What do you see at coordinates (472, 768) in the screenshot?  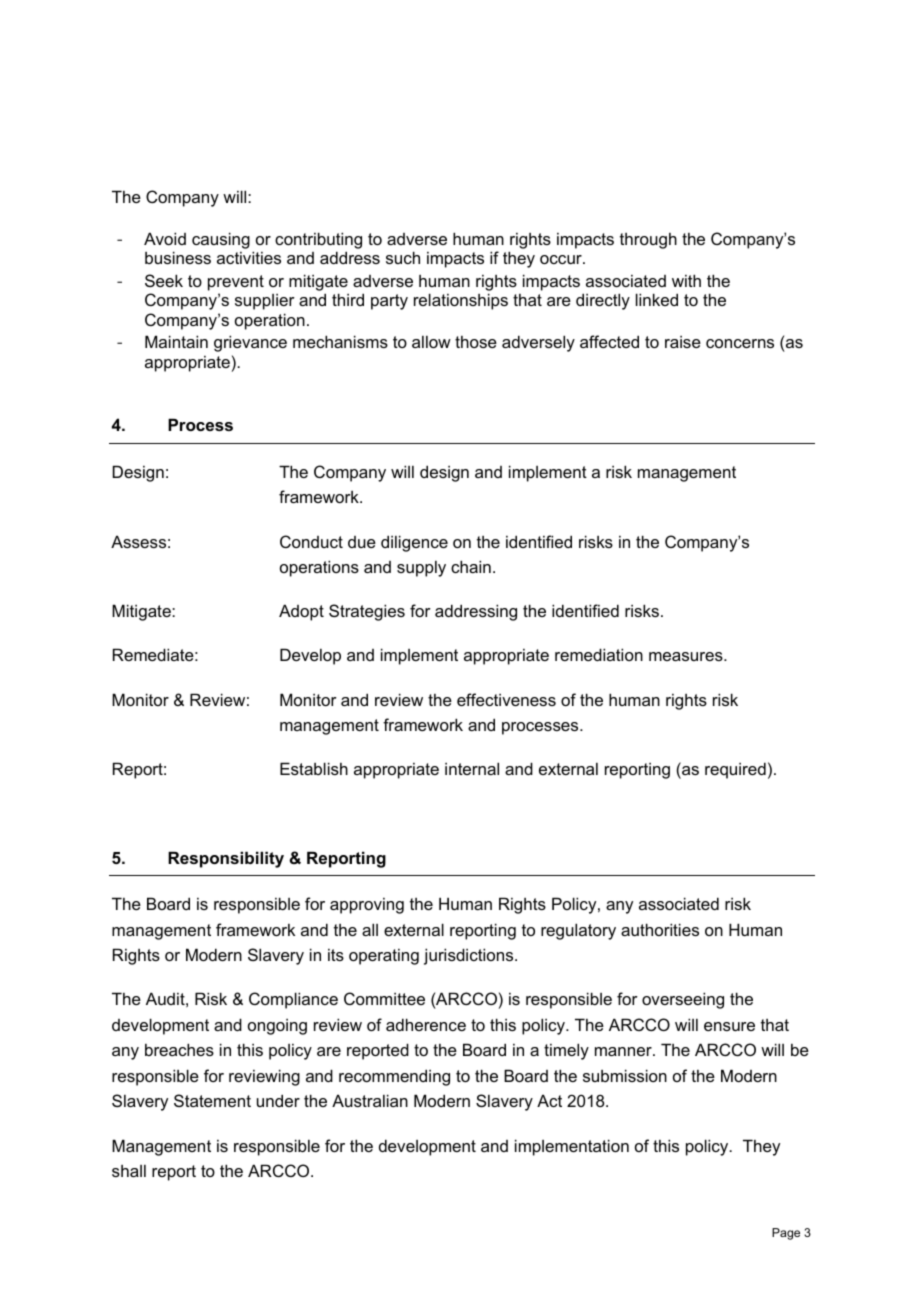 I see `internal` at bounding box center [472, 768].
